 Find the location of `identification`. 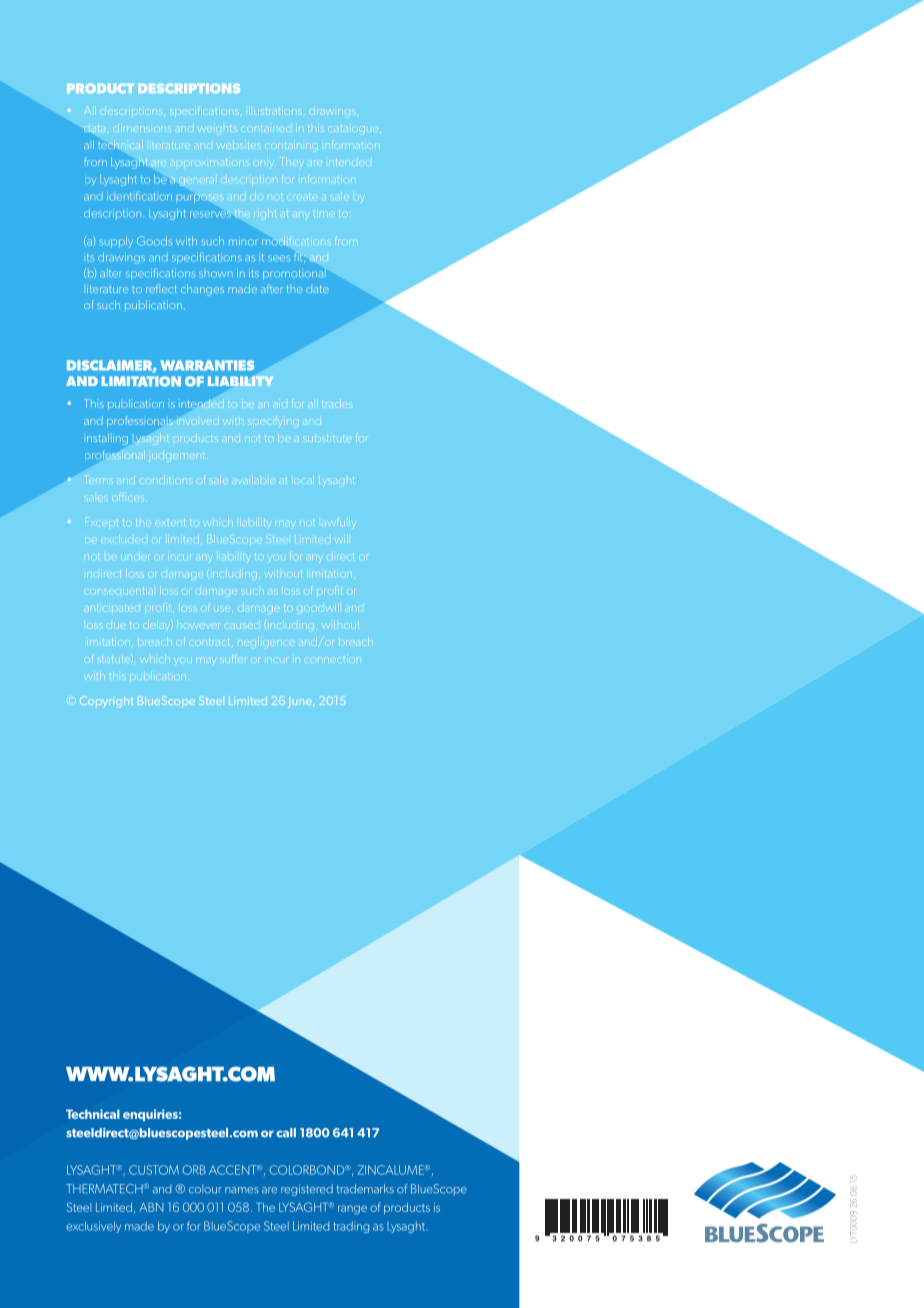

identification is located at coordinates (139, 196).
